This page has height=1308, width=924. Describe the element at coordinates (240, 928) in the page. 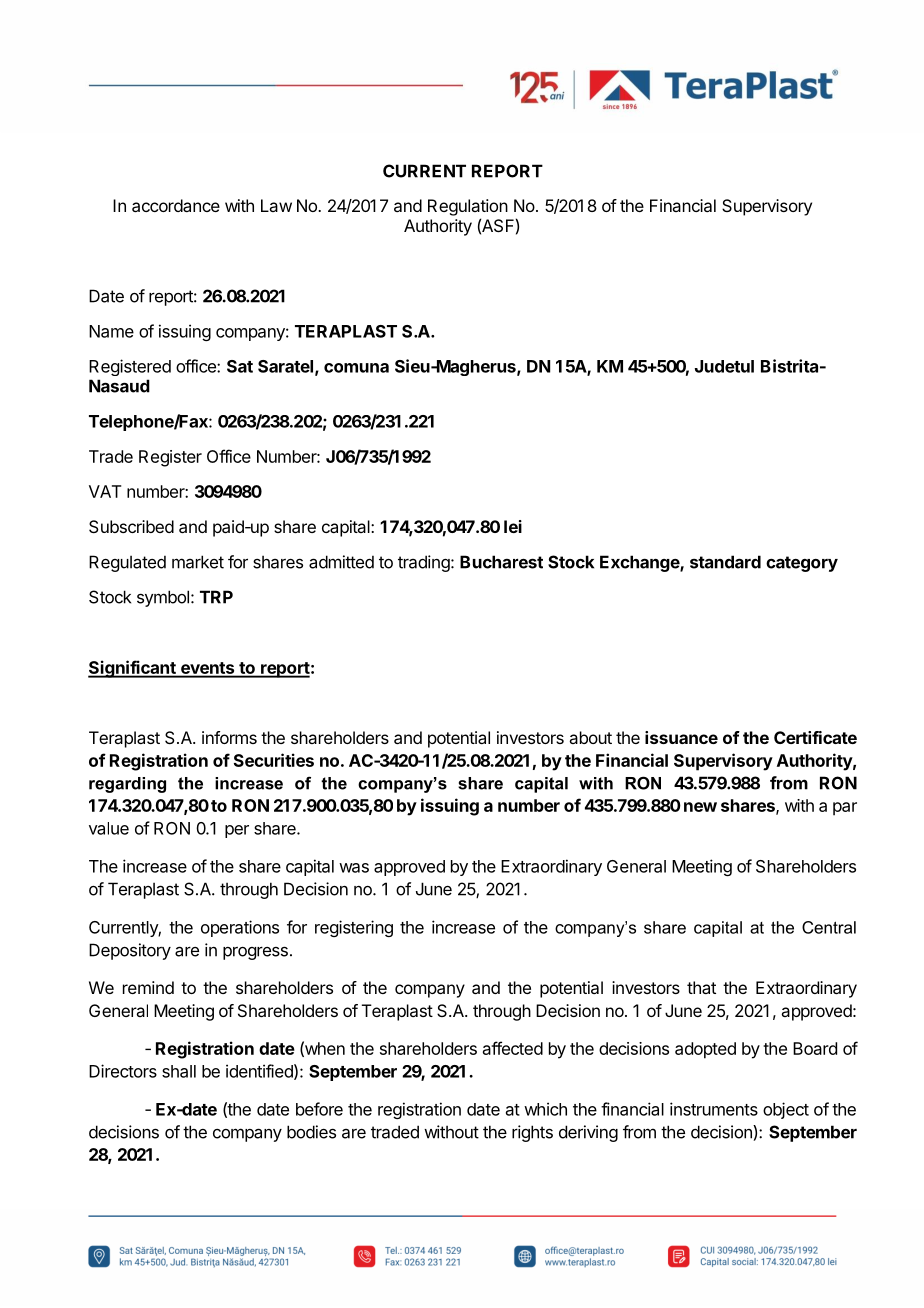

I see `operations` at that location.
